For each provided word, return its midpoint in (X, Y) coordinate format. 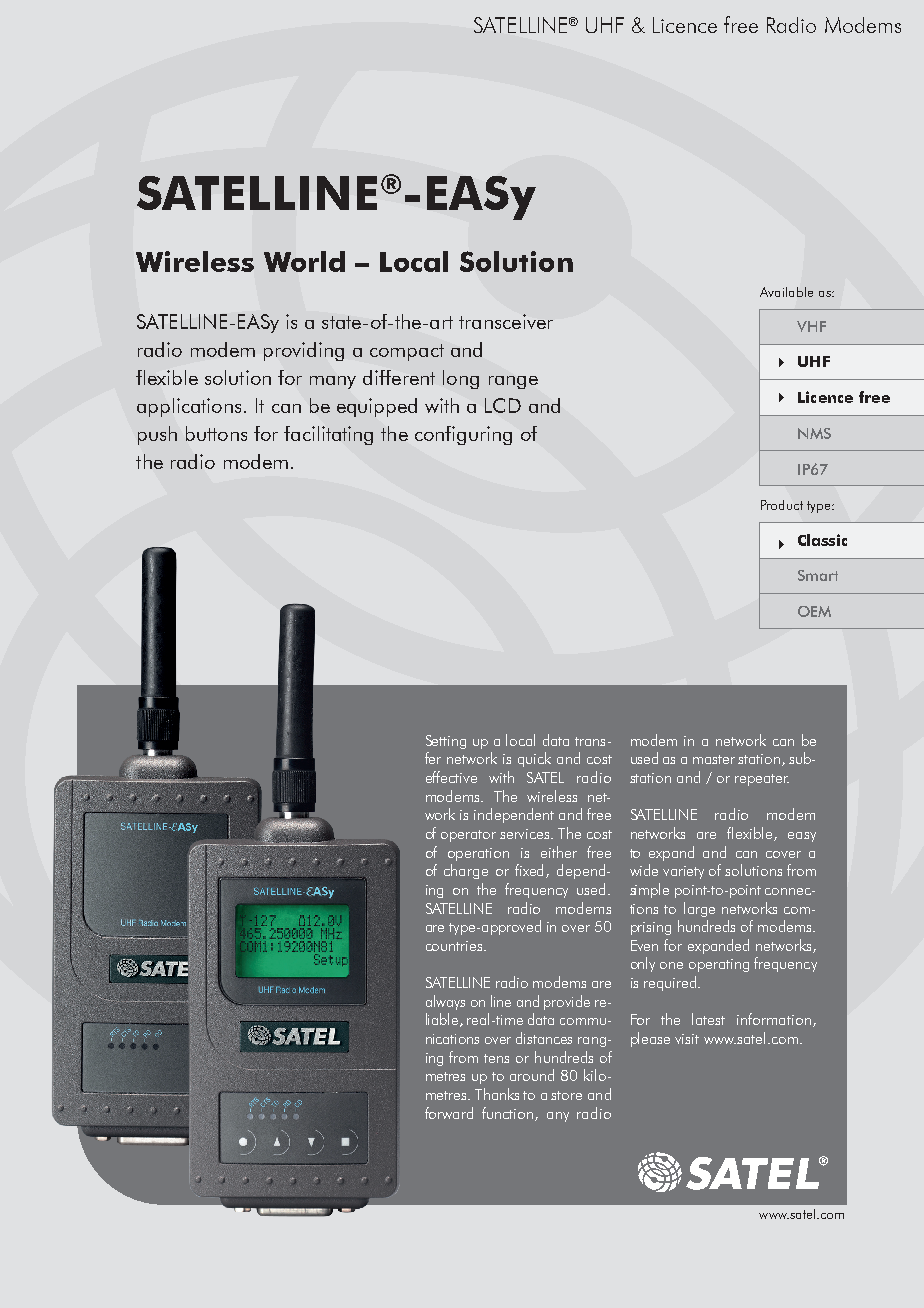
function (509, 1114)
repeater (762, 780)
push (157, 435)
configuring (463, 435)
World (304, 261)
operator (468, 836)
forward (449, 1113)
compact (407, 352)
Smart (818, 575)
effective (451, 777)
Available (786, 292)
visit (687, 1039)
